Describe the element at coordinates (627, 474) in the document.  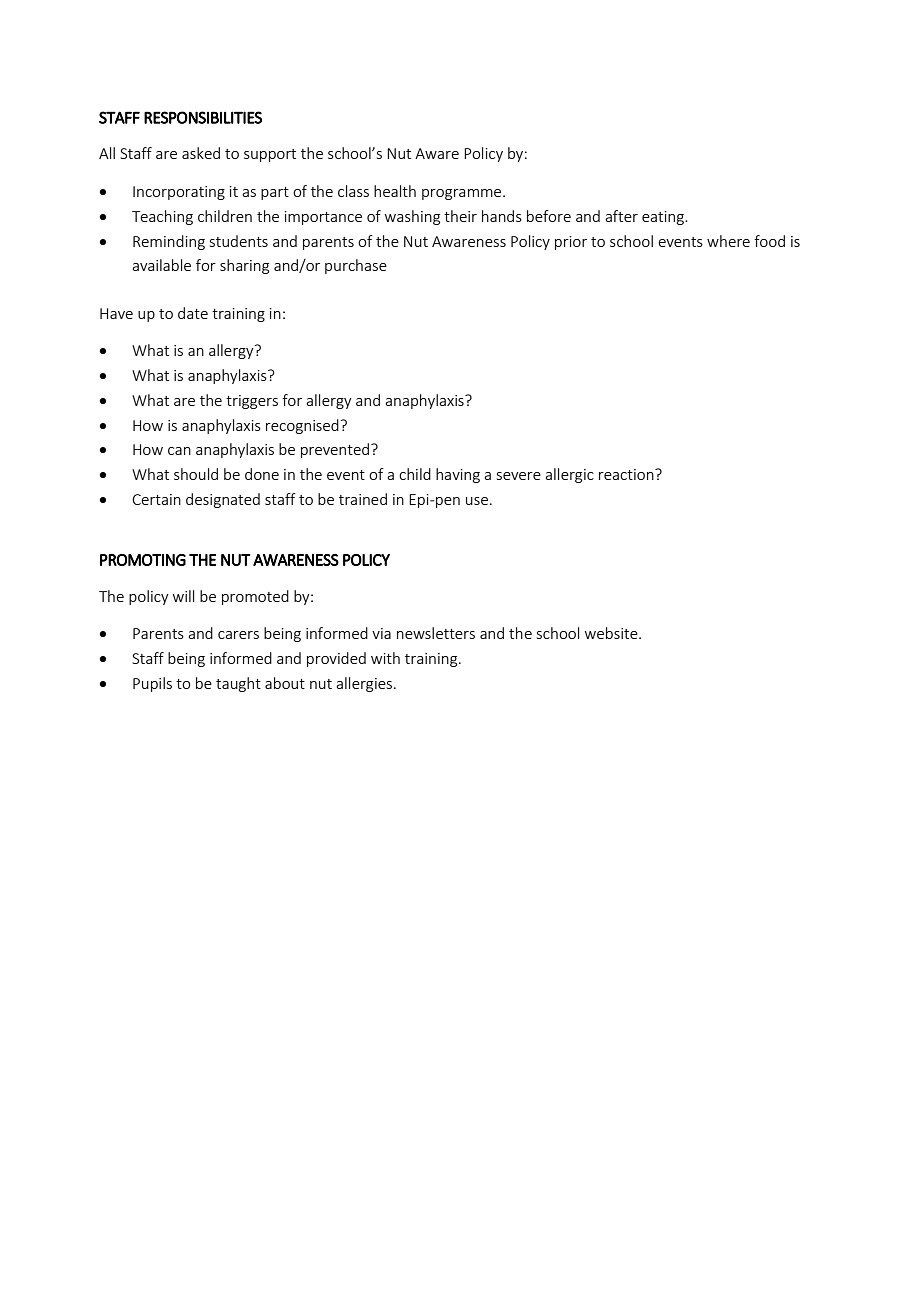
I see `reaction` at that location.
